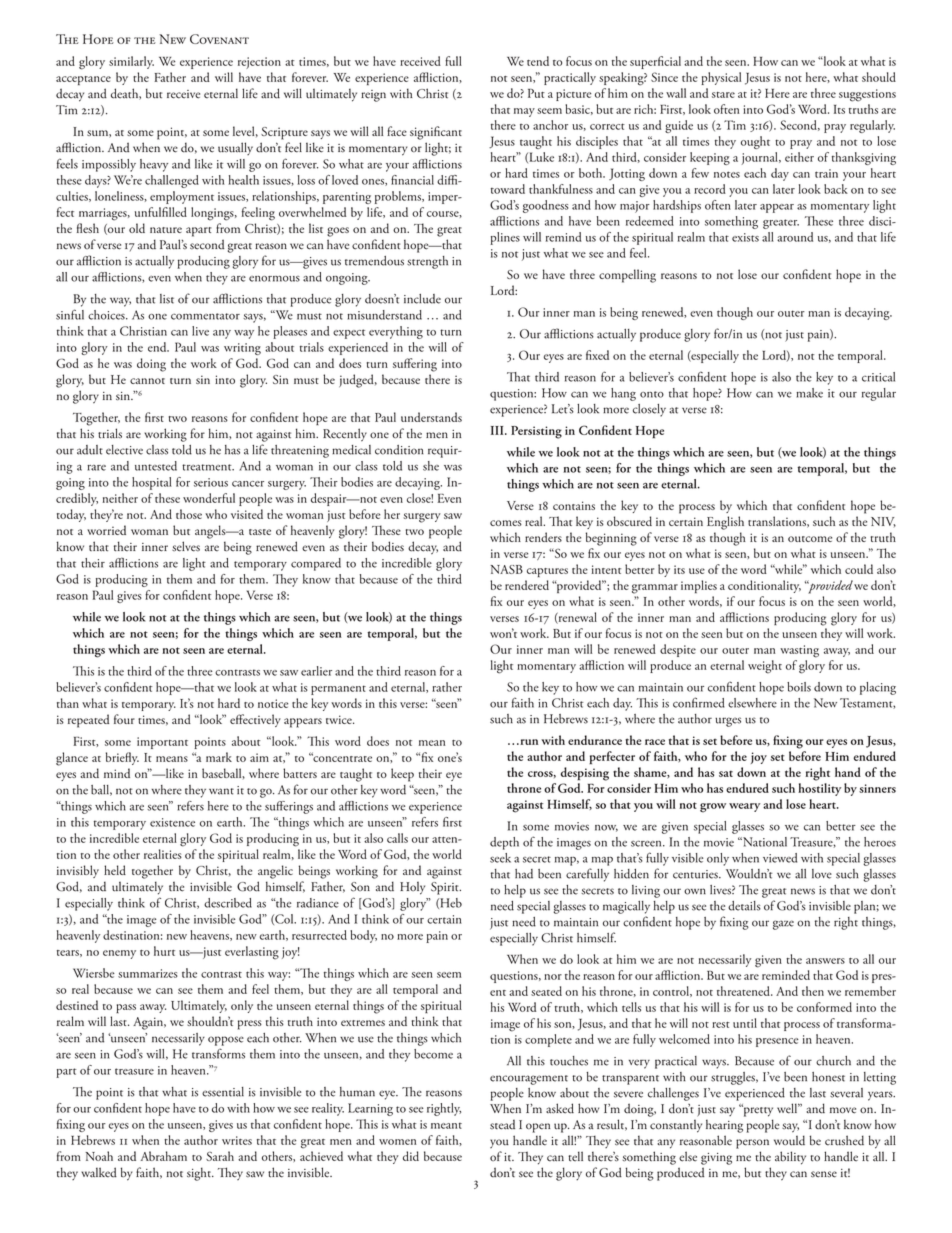  What do you see at coordinates (131, 62) in the document?
I see `similarly` at bounding box center [131, 62].
